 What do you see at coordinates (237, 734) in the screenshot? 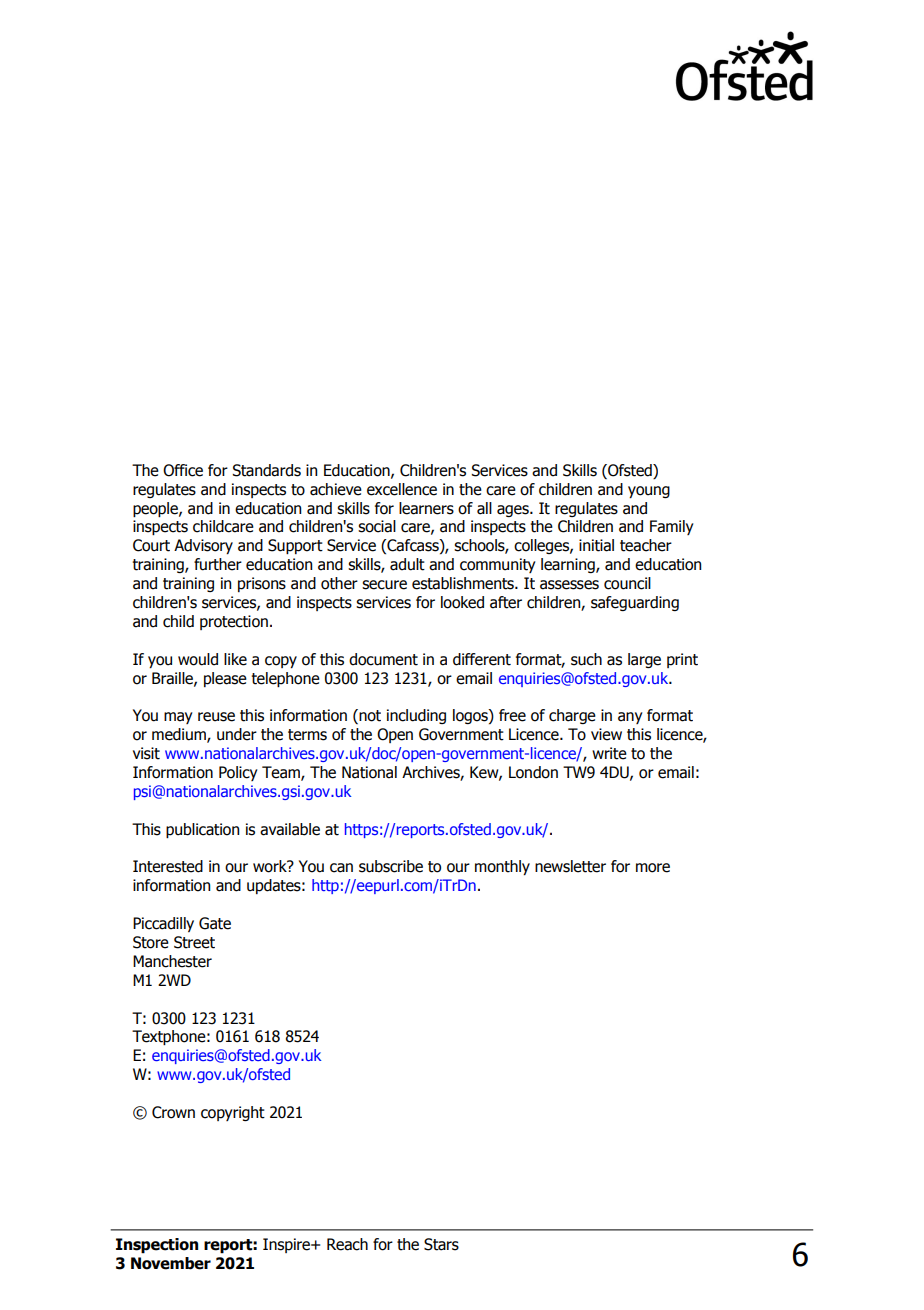
I see `under` at bounding box center [237, 734].
